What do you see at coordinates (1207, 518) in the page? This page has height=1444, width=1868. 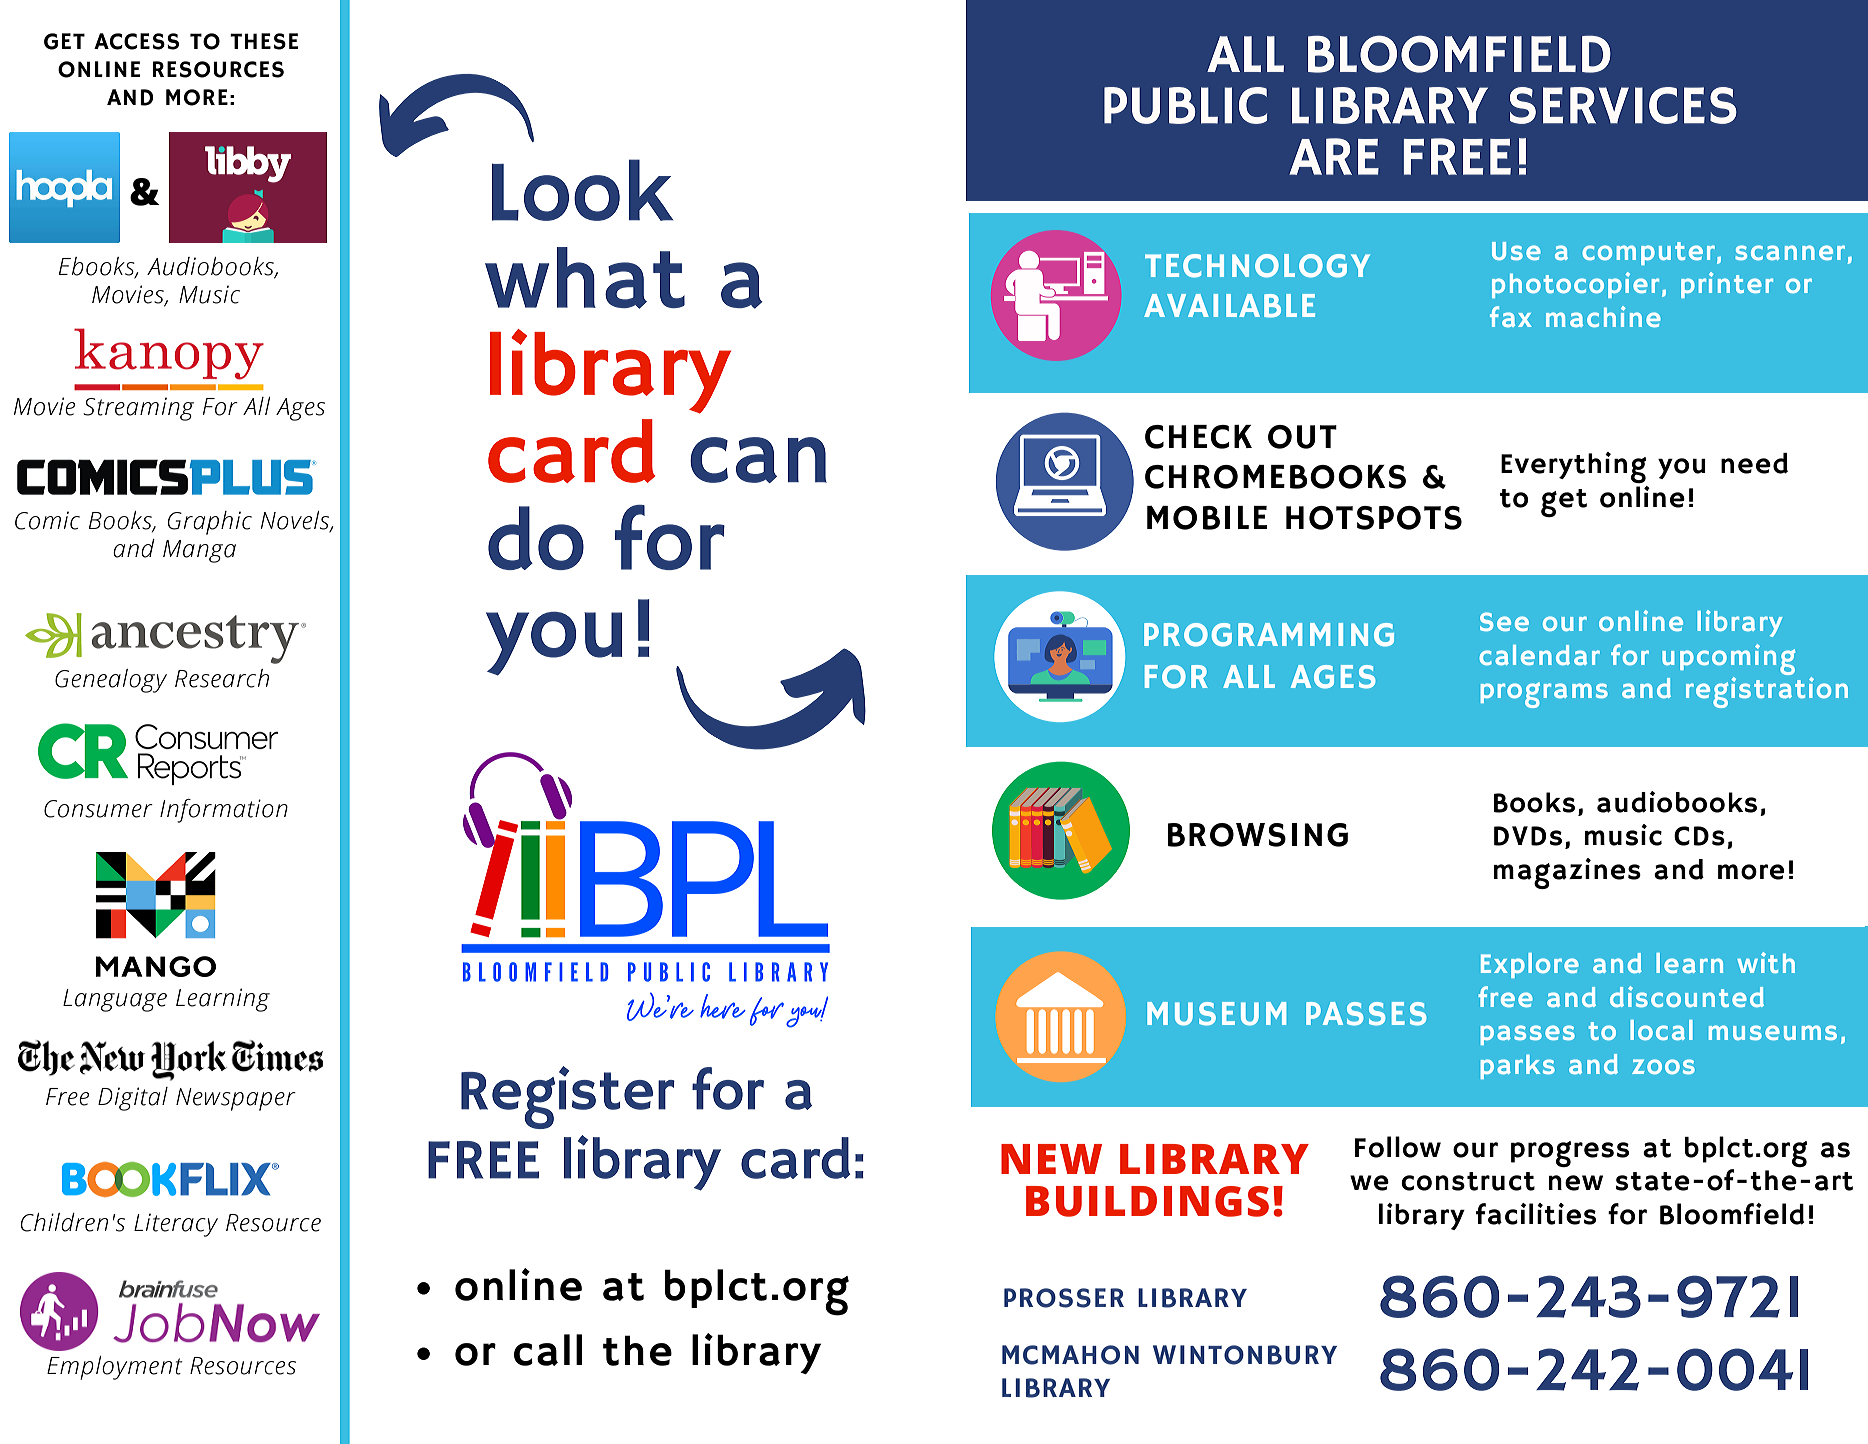 I see `MOBILE` at bounding box center [1207, 518].
